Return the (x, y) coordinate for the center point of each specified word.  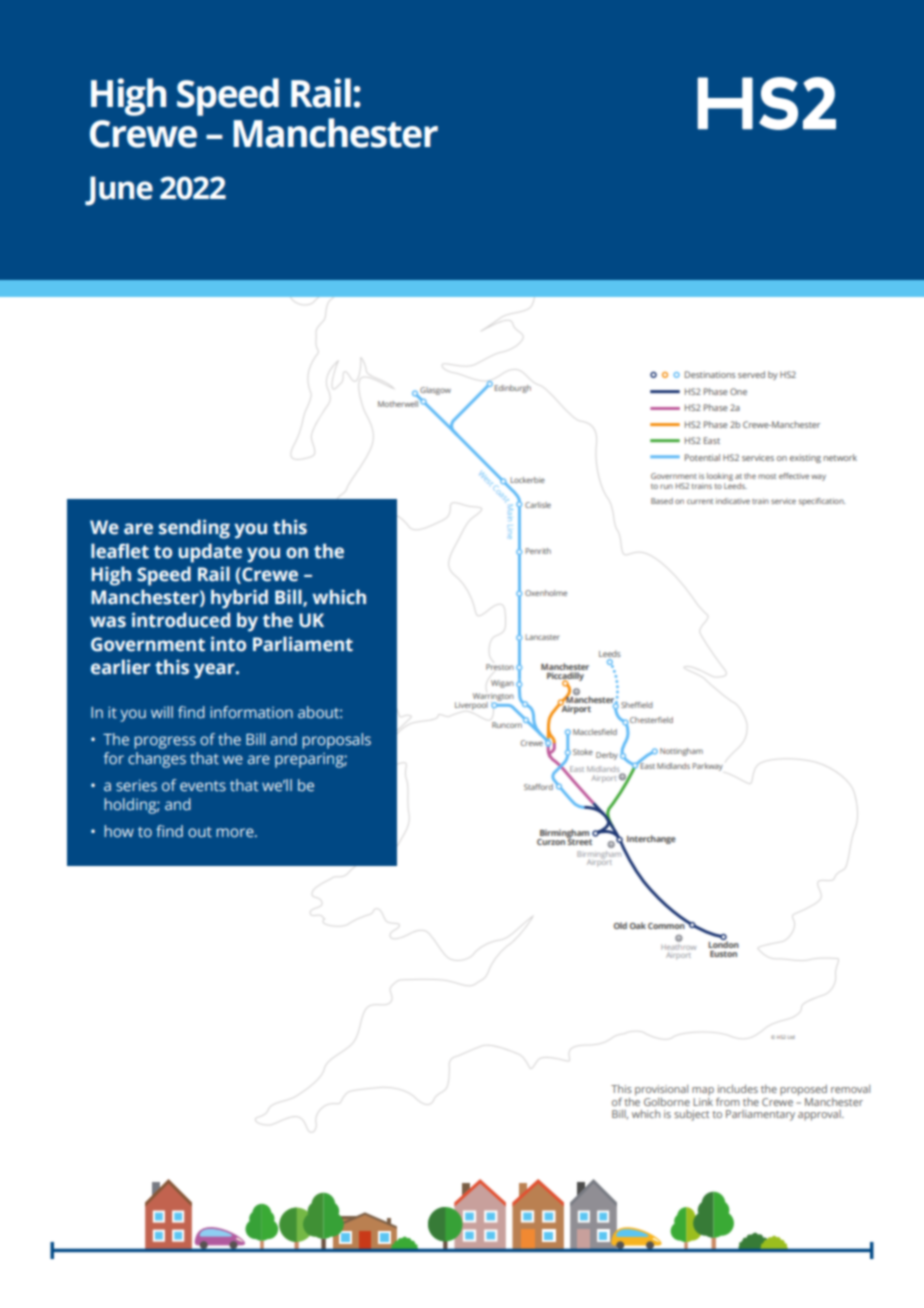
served (751, 374)
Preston (500, 667)
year (215, 671)
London (723, 943)
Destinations (710, 374)
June (119, 191)
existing (805, 458)
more (236, 832)
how (119, 831)
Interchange (651, 839)
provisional (661, 1090)
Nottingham (681, 752)
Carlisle (538, 505)
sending (194, 529)
